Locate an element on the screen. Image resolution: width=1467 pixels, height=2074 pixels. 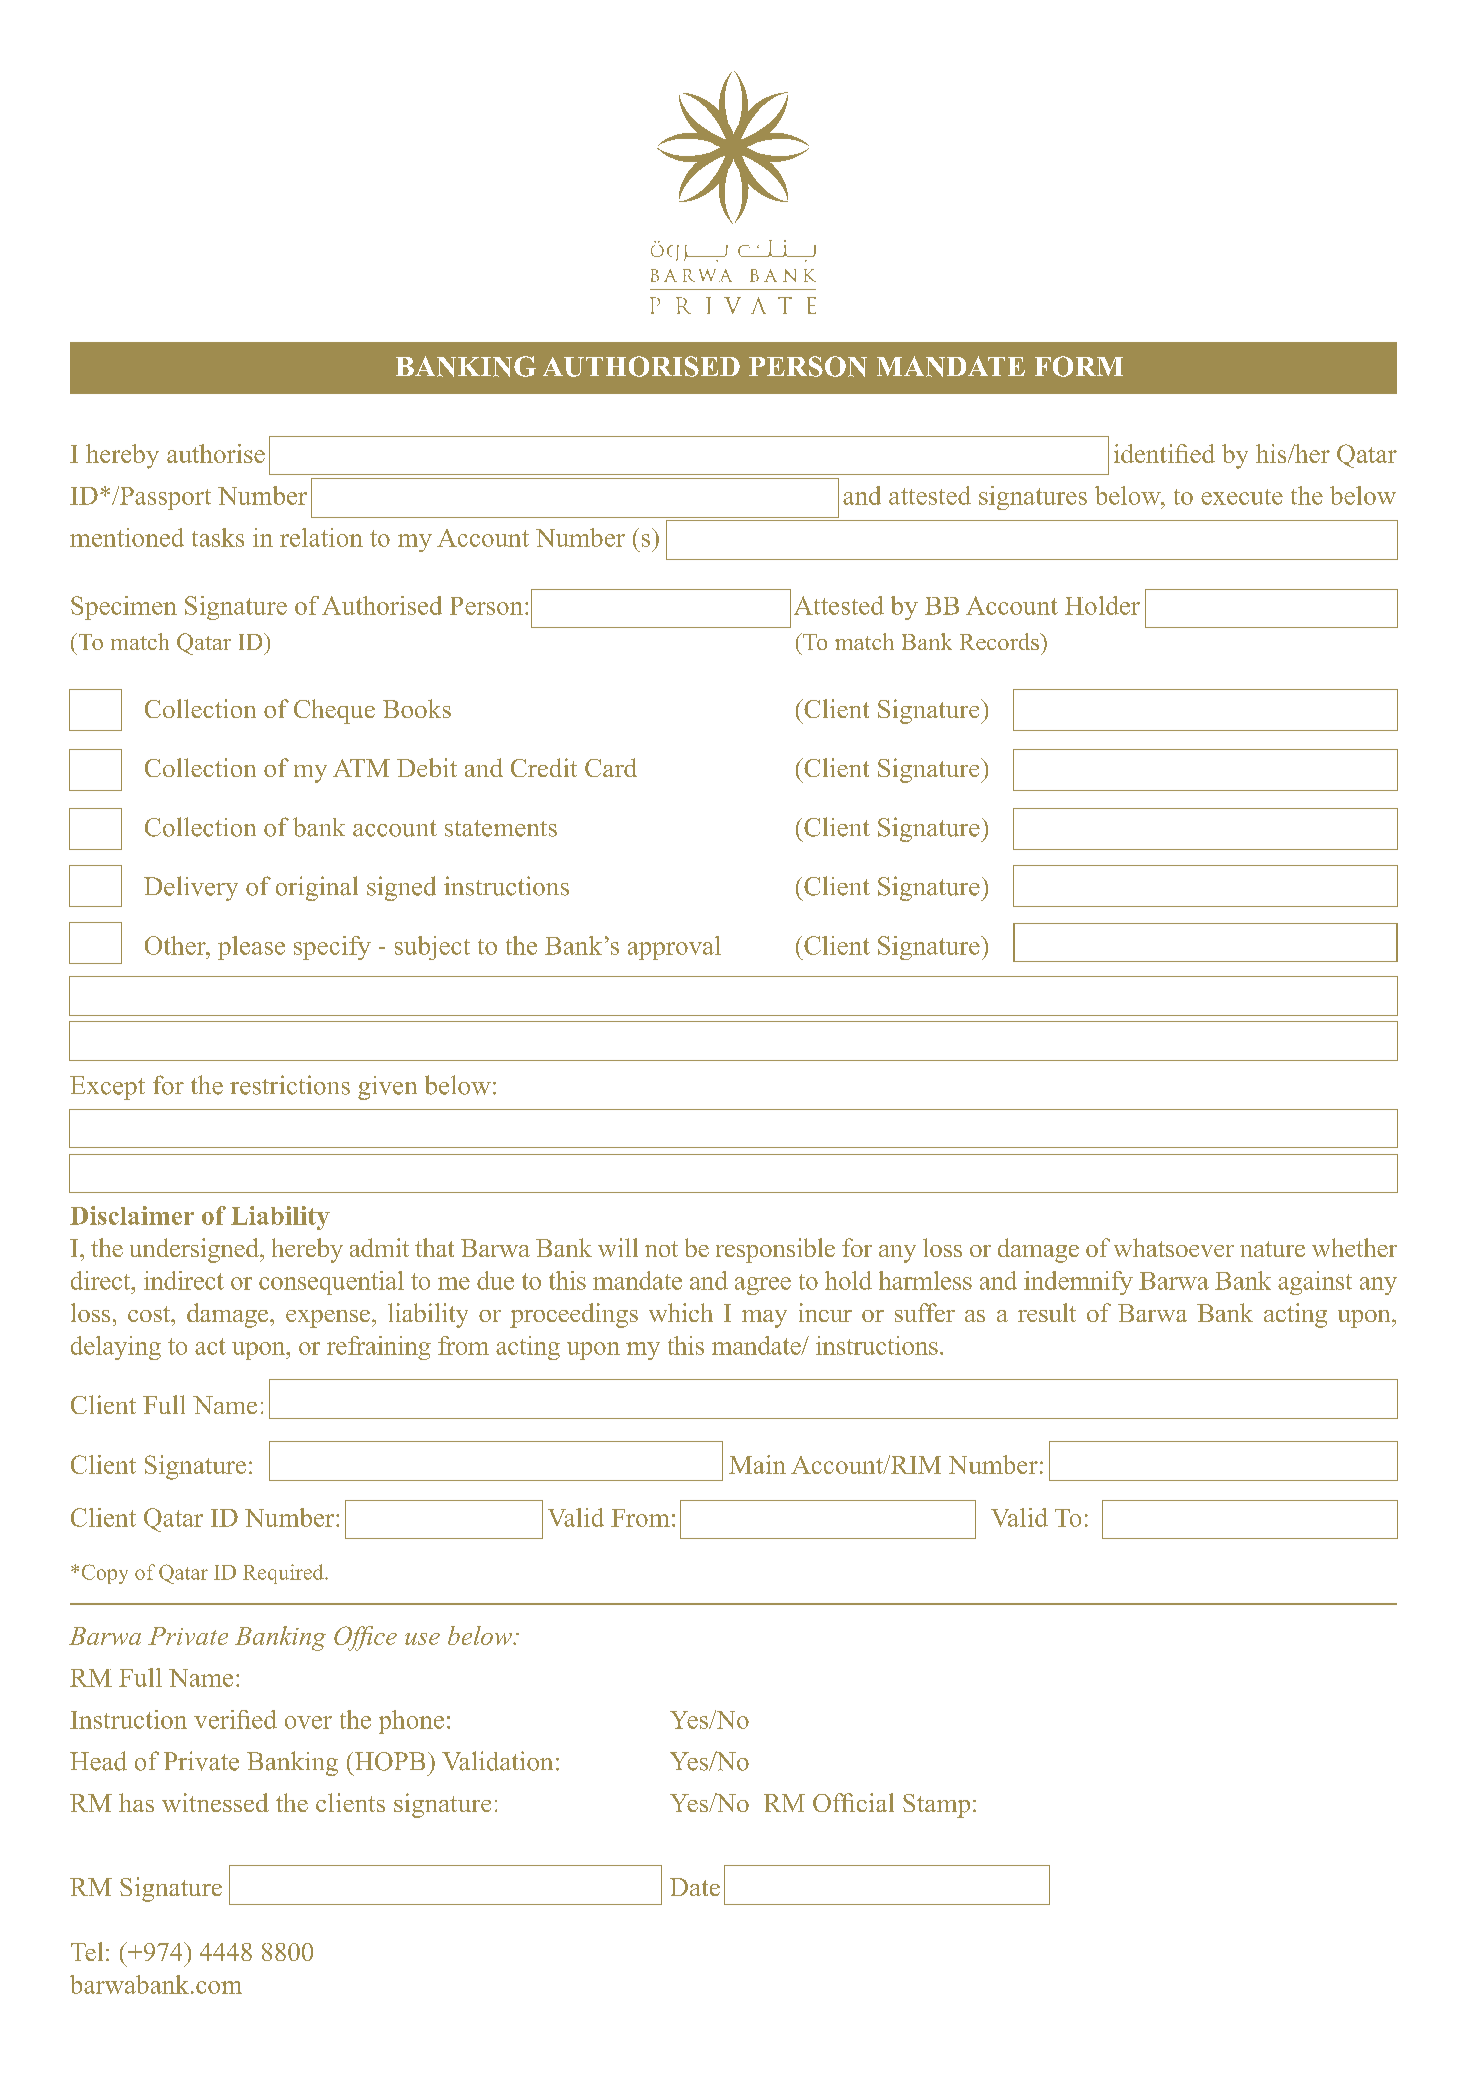
FORM is located at coordinates (1079, 366).
